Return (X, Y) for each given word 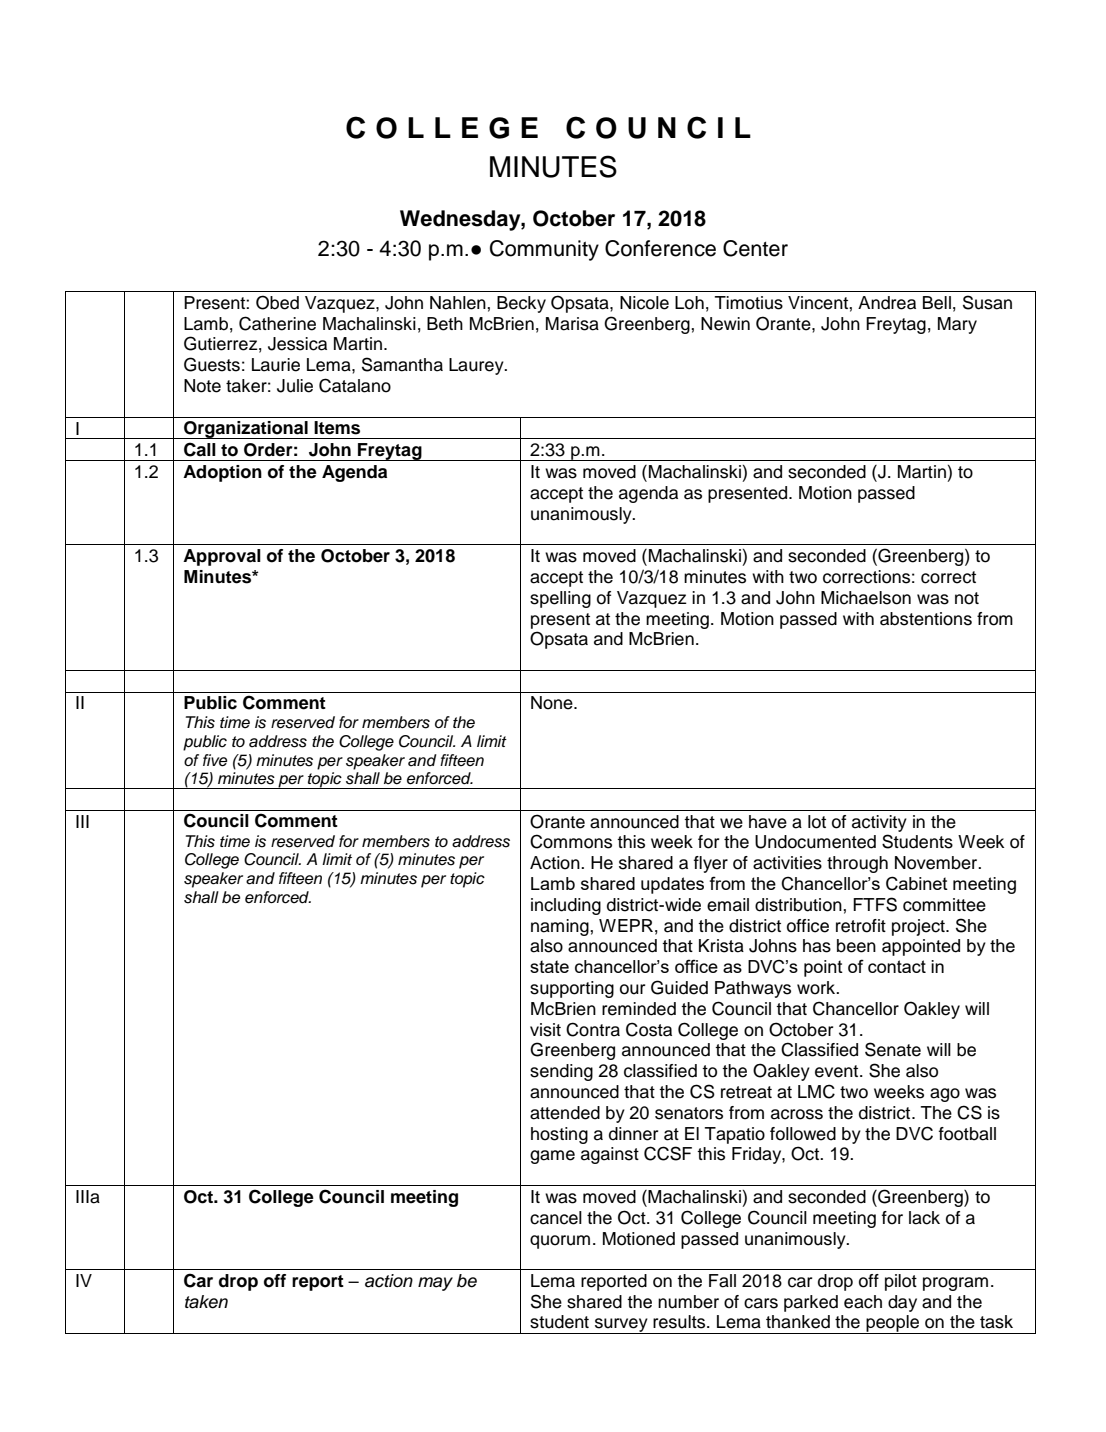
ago (945, 1095)
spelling (560, 599)
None (553, 703)
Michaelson (866, 598)
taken (206, 1302)
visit (545, 1030)
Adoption (222, 473)
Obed (277, 302)
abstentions (926, 619)
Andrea (887, 303)
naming (561, 927)
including (566, 906)
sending (561, 1072)
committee (944, 905)
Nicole (644, 303)
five (215, 760)
